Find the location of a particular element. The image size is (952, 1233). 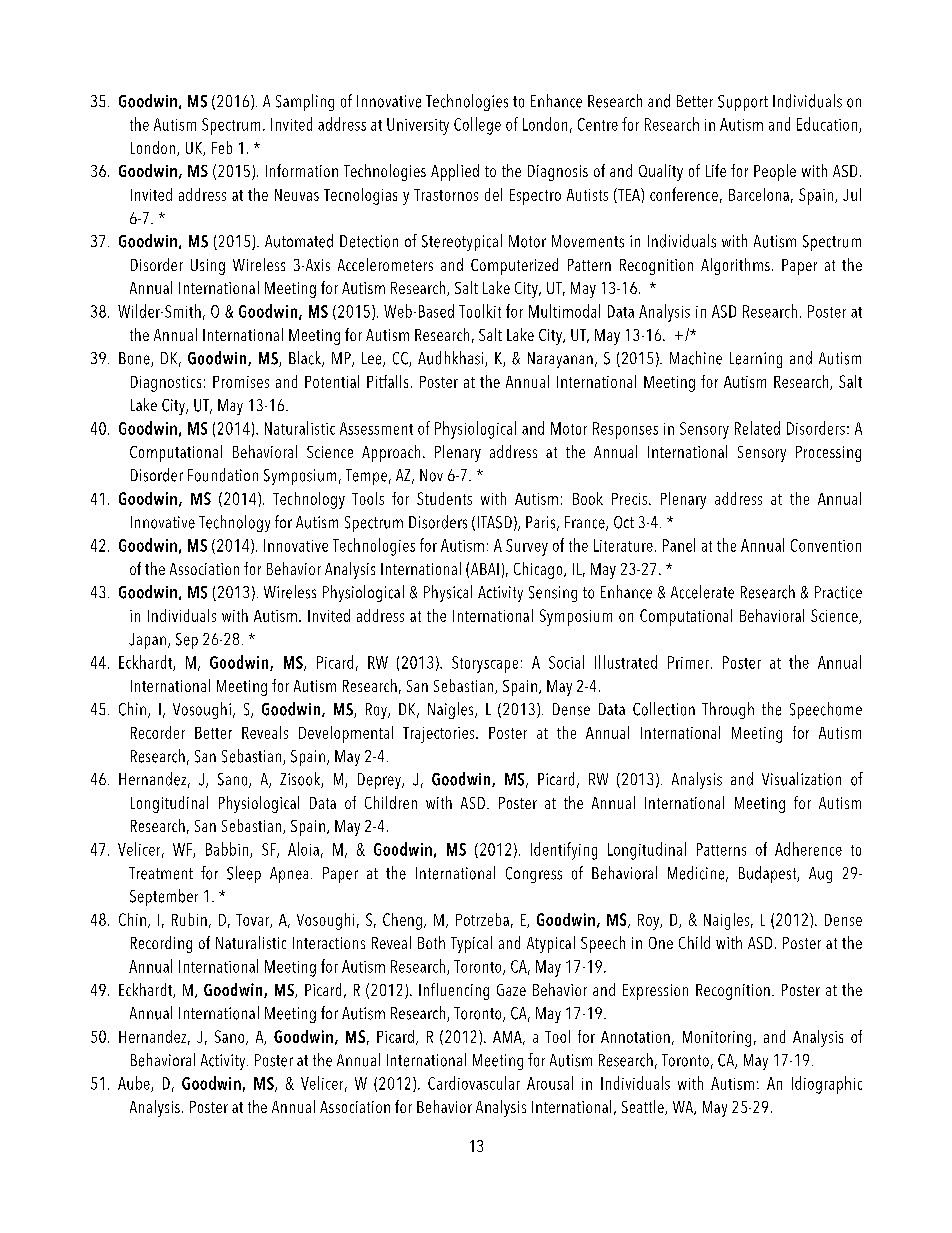

Cardiovascular is located at coordinates (474, 1083).
